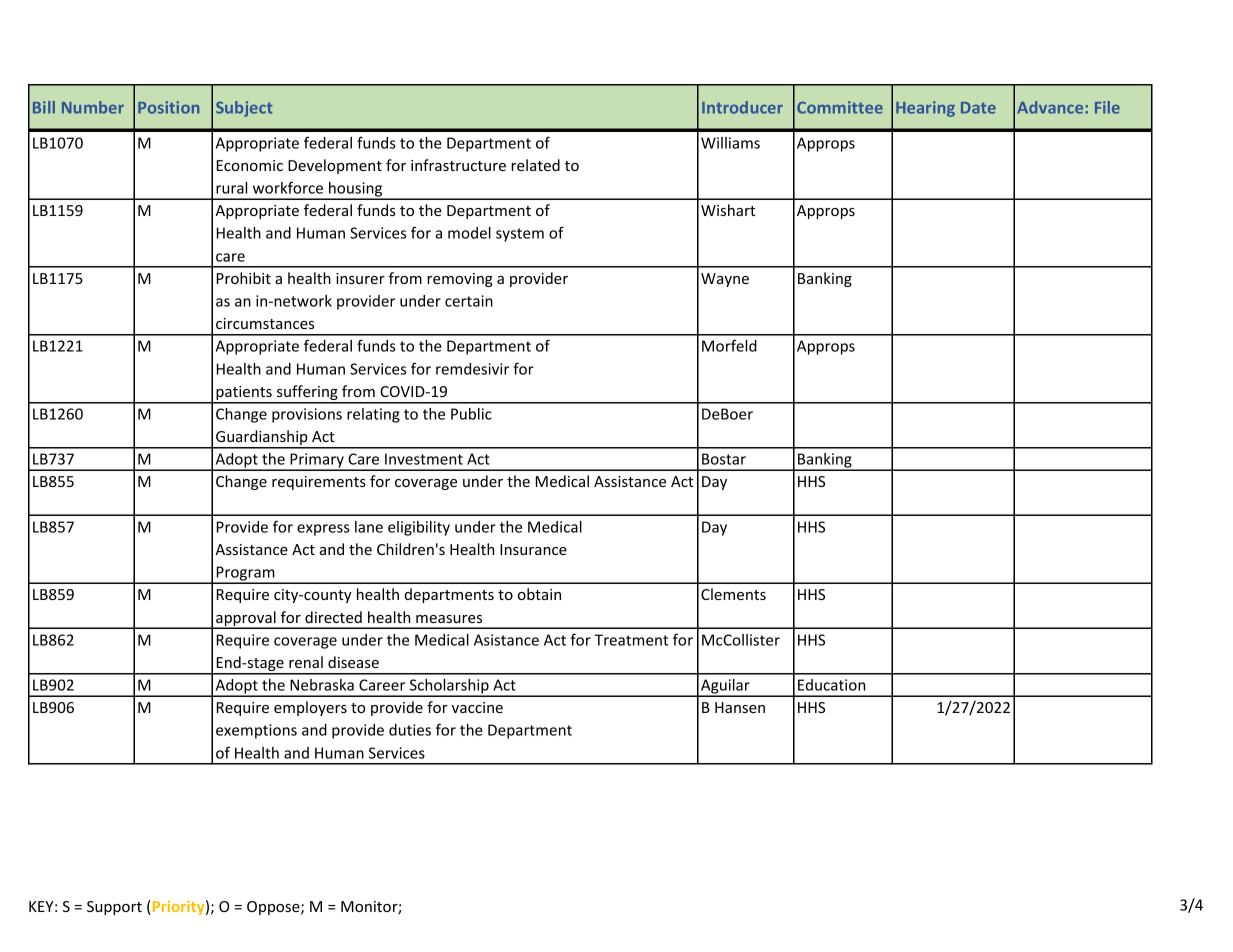  Describe the element at coordinates (323, 530) in the page. I see `express` at that location.
